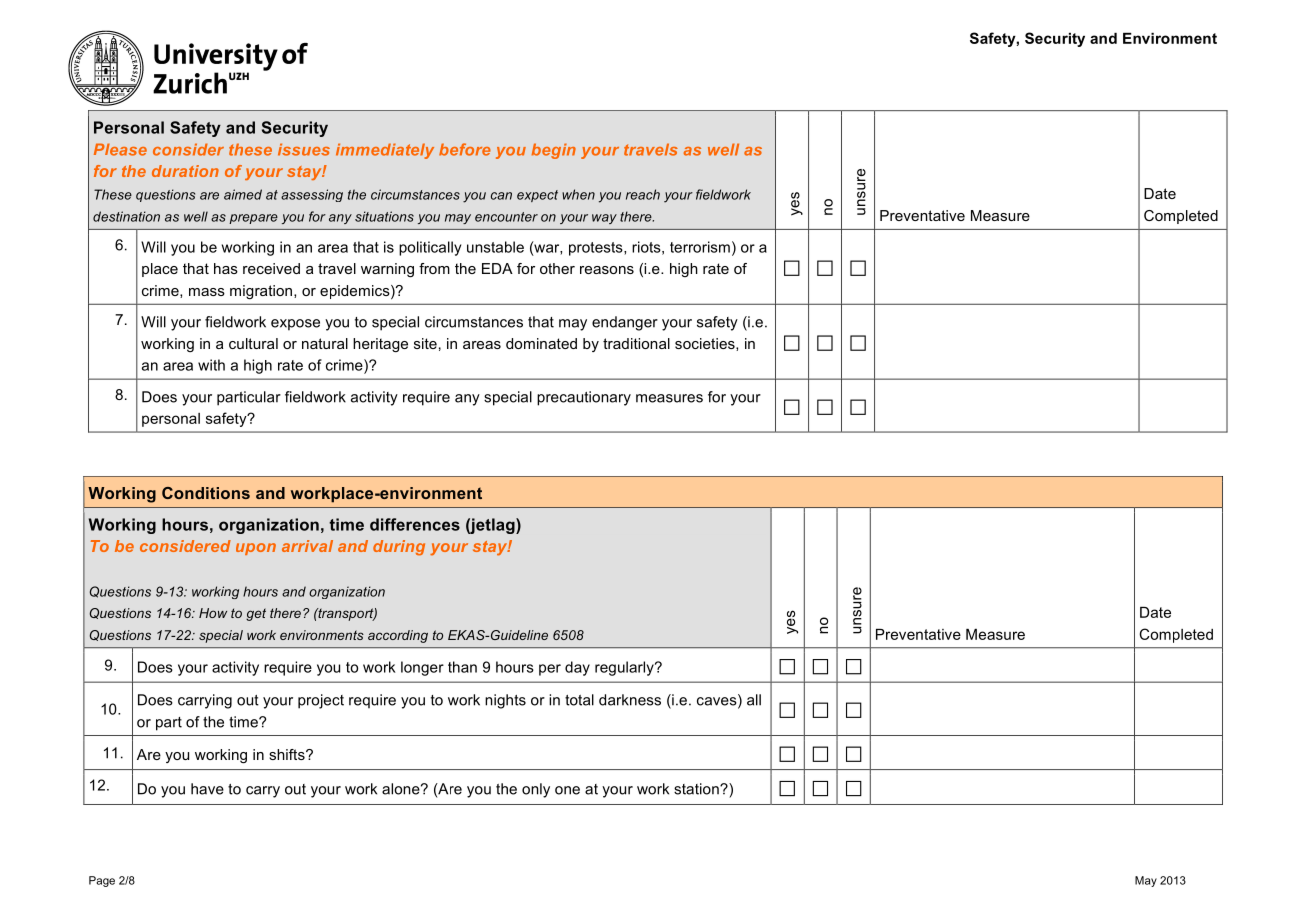 The width and height of the screenshot is (1308, 924). I want to click on precautionary, so click(584, 398).
